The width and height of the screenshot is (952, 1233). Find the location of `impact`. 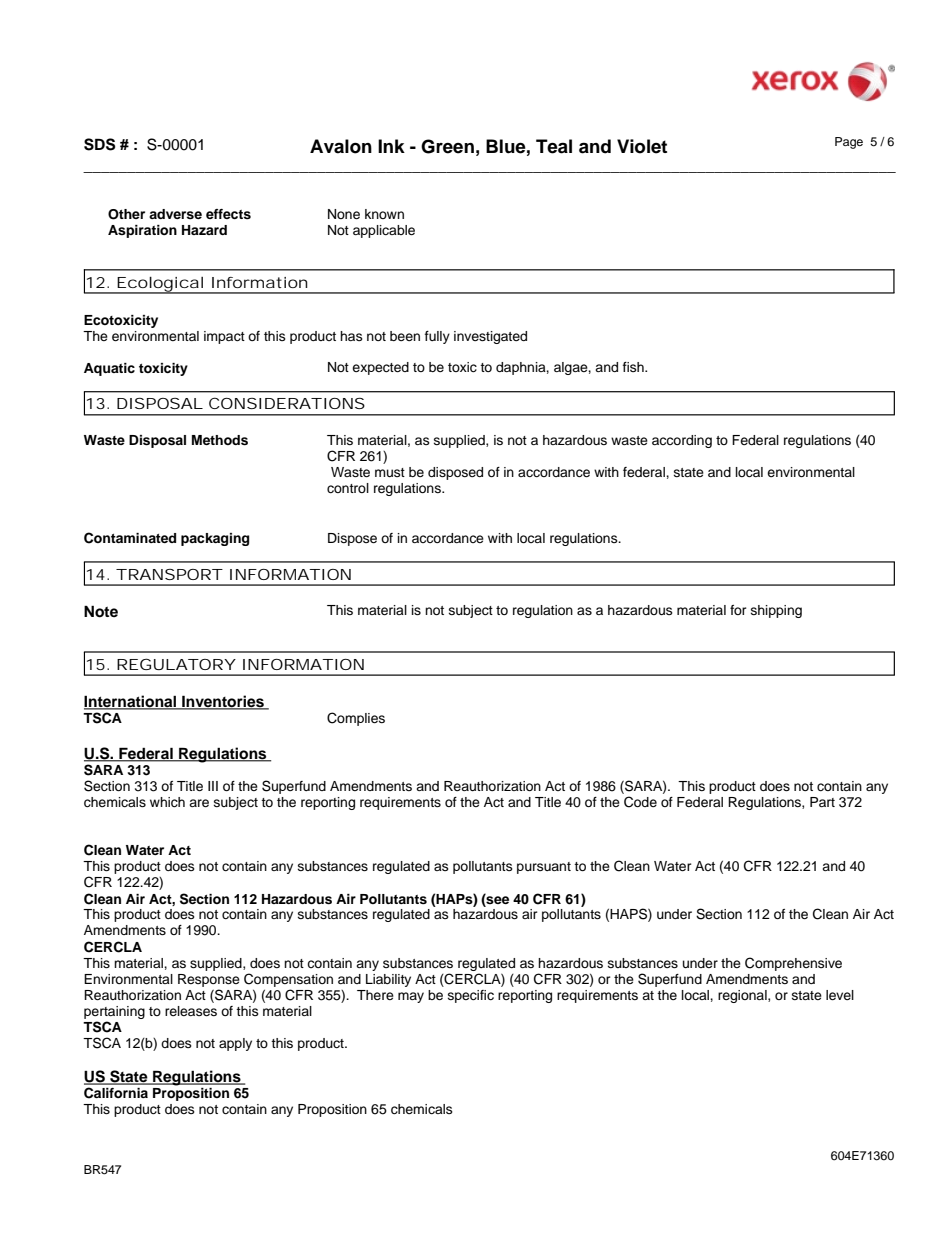

impact is located at coordinates (224, 337).
